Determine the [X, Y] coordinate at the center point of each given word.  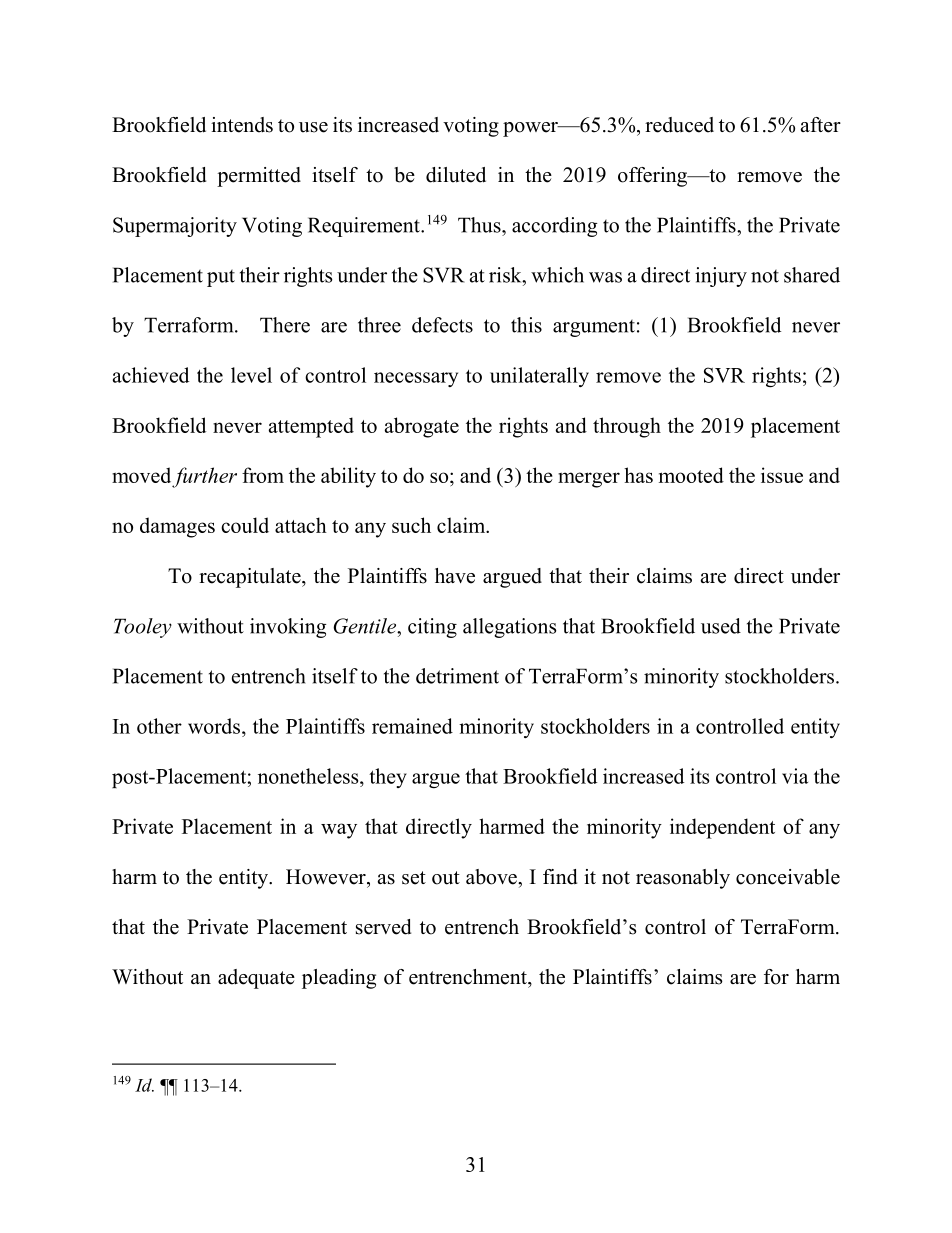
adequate [256, 979]
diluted [456, 175]
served [383, 927]
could [245, 525]
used [721, 626]
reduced [679, 125]
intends [242, 125]
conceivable [788, 877]
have [455, 576]
